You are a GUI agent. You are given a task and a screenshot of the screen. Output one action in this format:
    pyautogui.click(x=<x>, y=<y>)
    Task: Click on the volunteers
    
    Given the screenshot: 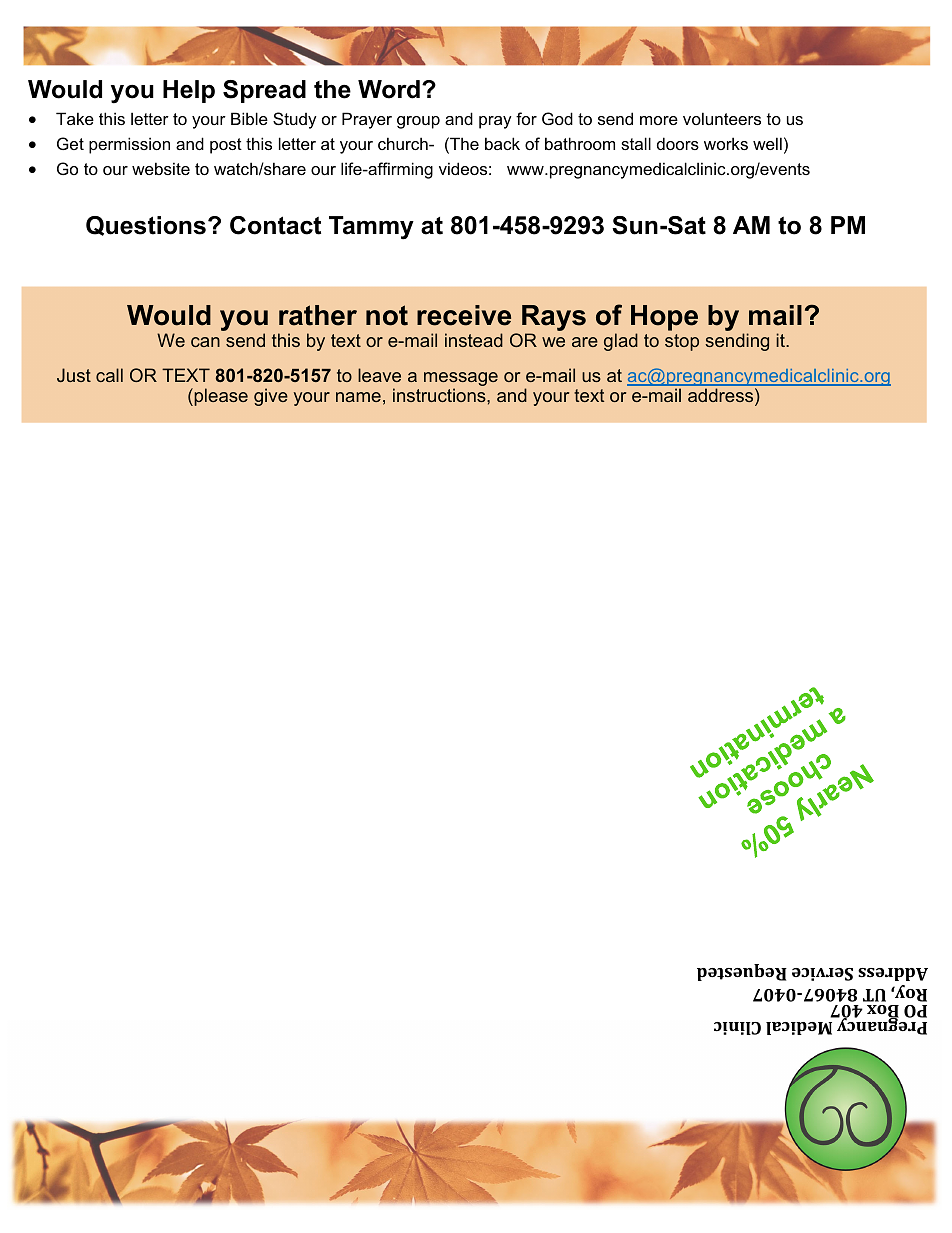 What is the action you would take?
    pyautogui.click(x=722, y=118)
